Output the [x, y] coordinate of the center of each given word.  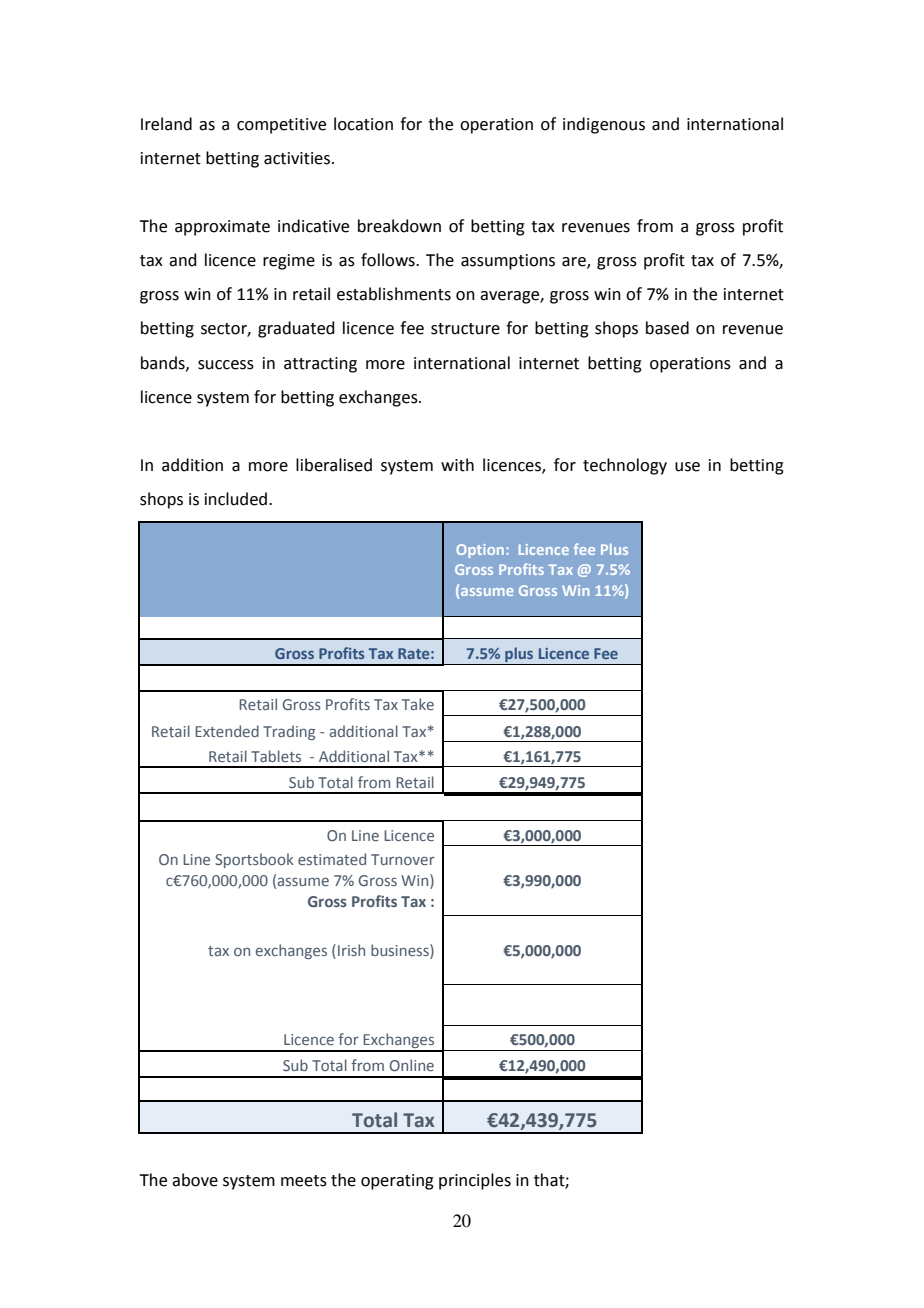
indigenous [604, 125]
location [363, 124]
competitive [281, 126]
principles [475, 1181]
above [195, 1180]
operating [397, 1182]
